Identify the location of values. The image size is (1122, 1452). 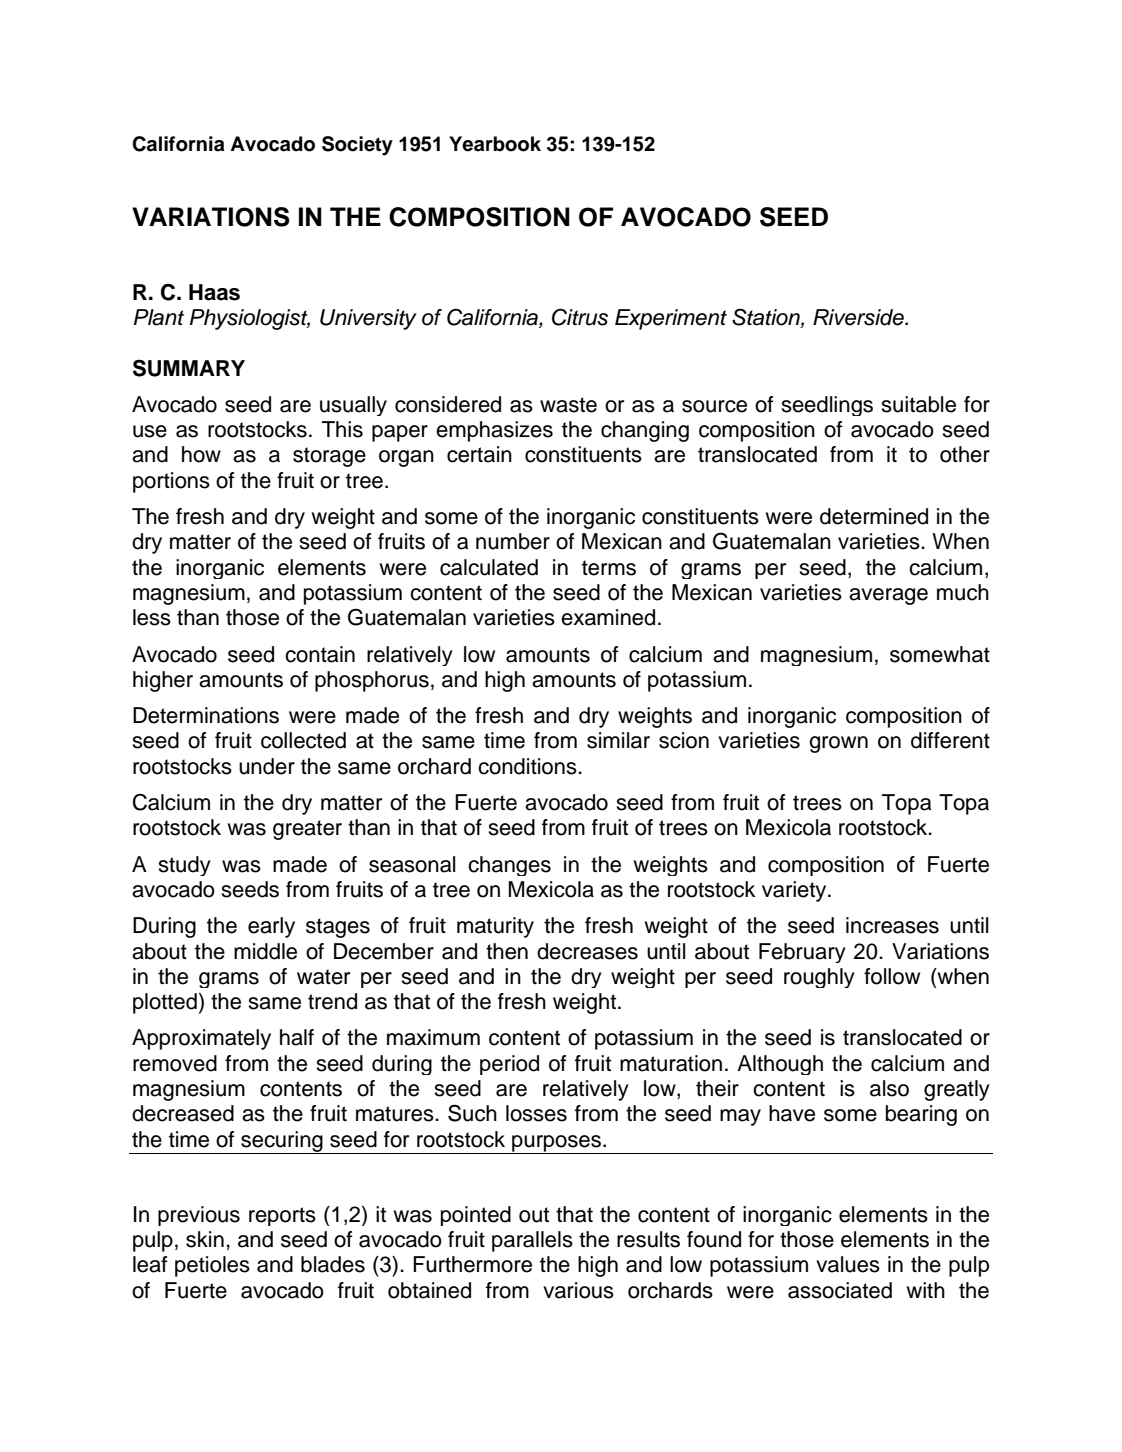
(848, 1264).
